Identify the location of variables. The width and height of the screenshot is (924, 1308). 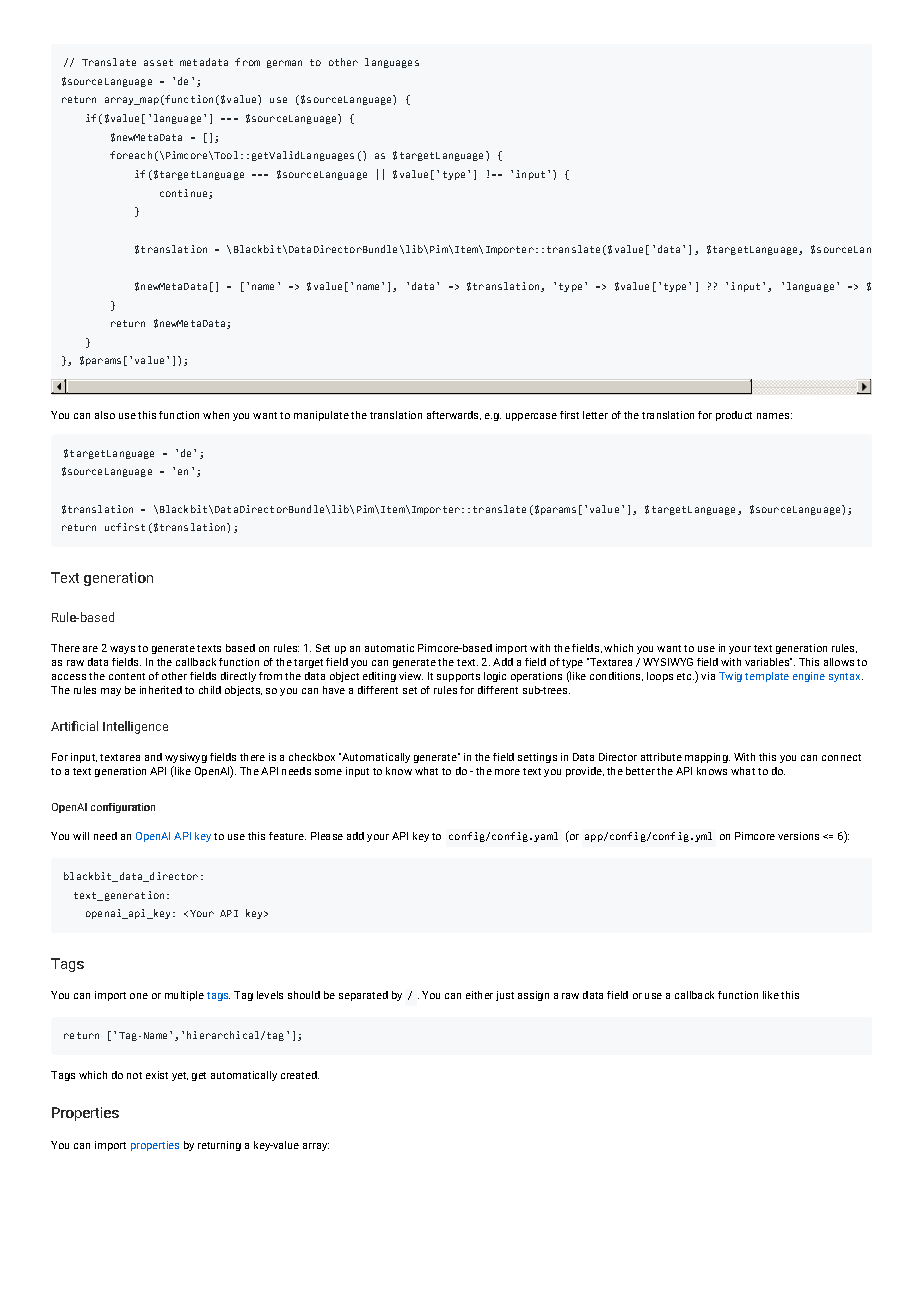
(768, 662).
